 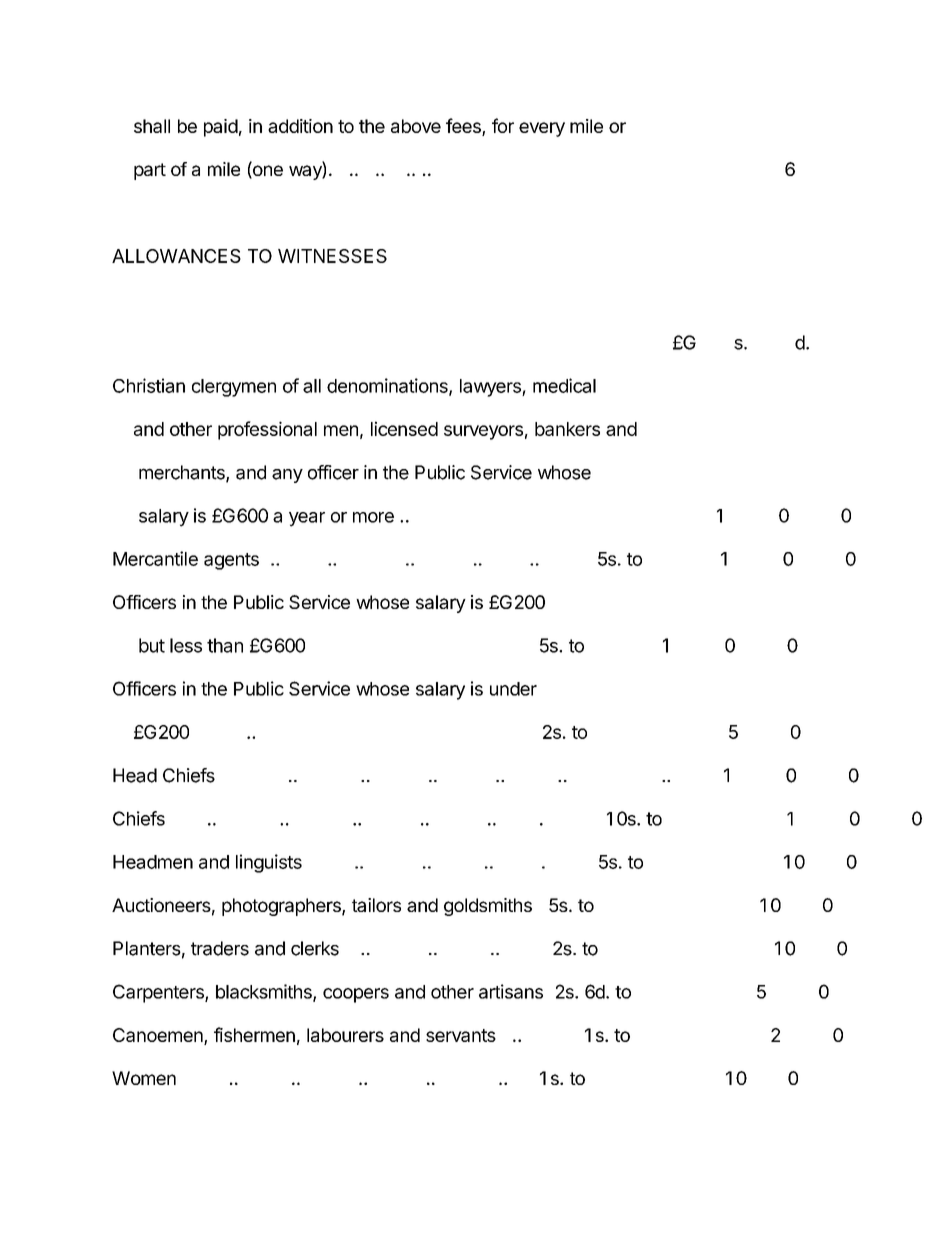 I want to click on addition, so click(x=300, y=126).
